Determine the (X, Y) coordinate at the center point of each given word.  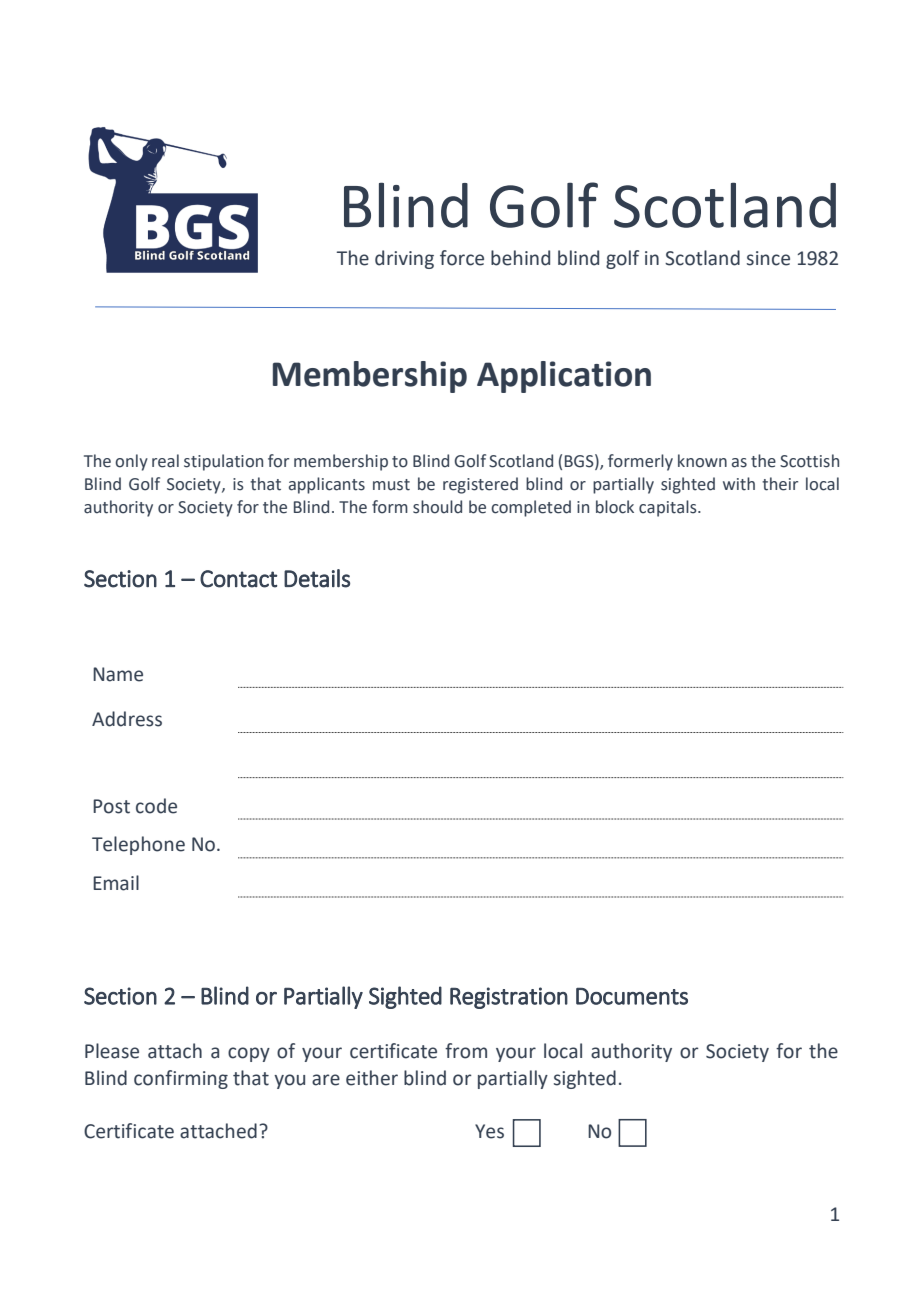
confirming (181, 1079)
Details (317, 578)
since (768, 258)
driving (404, 259)
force (462, 258)
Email (116, 883)
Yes (489, 1131)
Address (127, 719)
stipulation (223, 462)
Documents (632, 996)
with (739, 484)
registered (480, 485)
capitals (669, 508)
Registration (509, 998)
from (466, 1051)
